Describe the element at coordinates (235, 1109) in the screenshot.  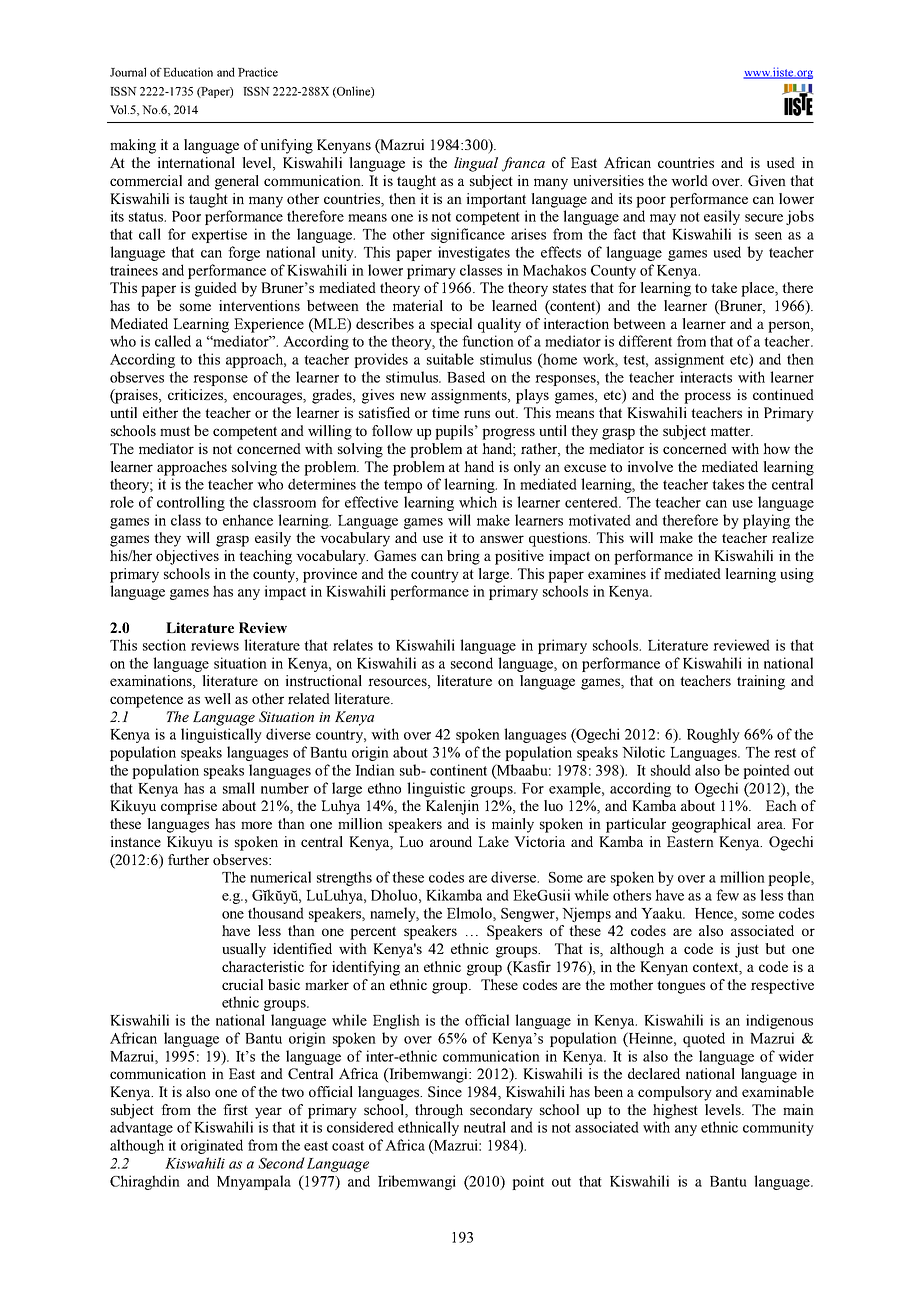
I see `first` at that location.
